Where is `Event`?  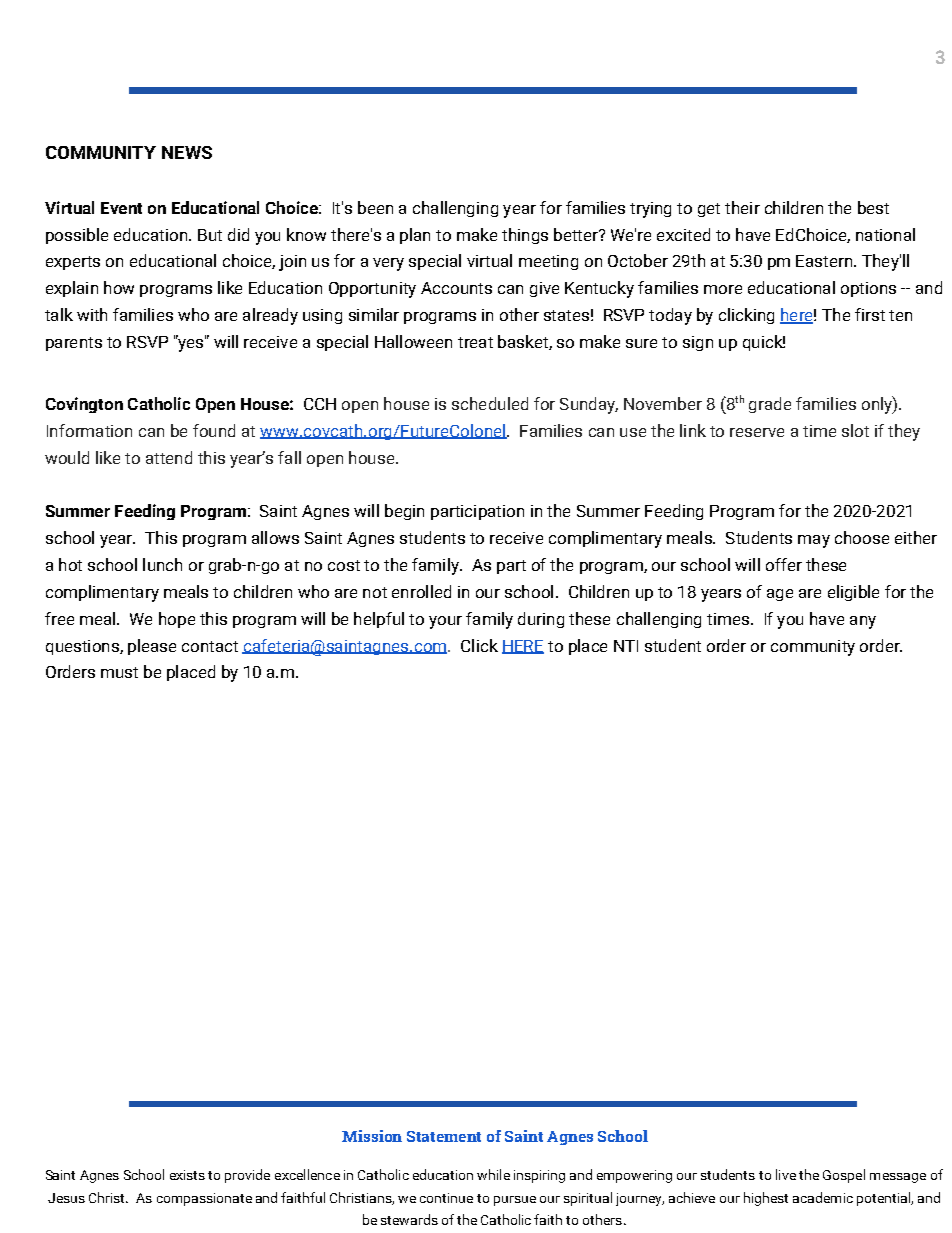
Event is located at coordinates (121, 208).
